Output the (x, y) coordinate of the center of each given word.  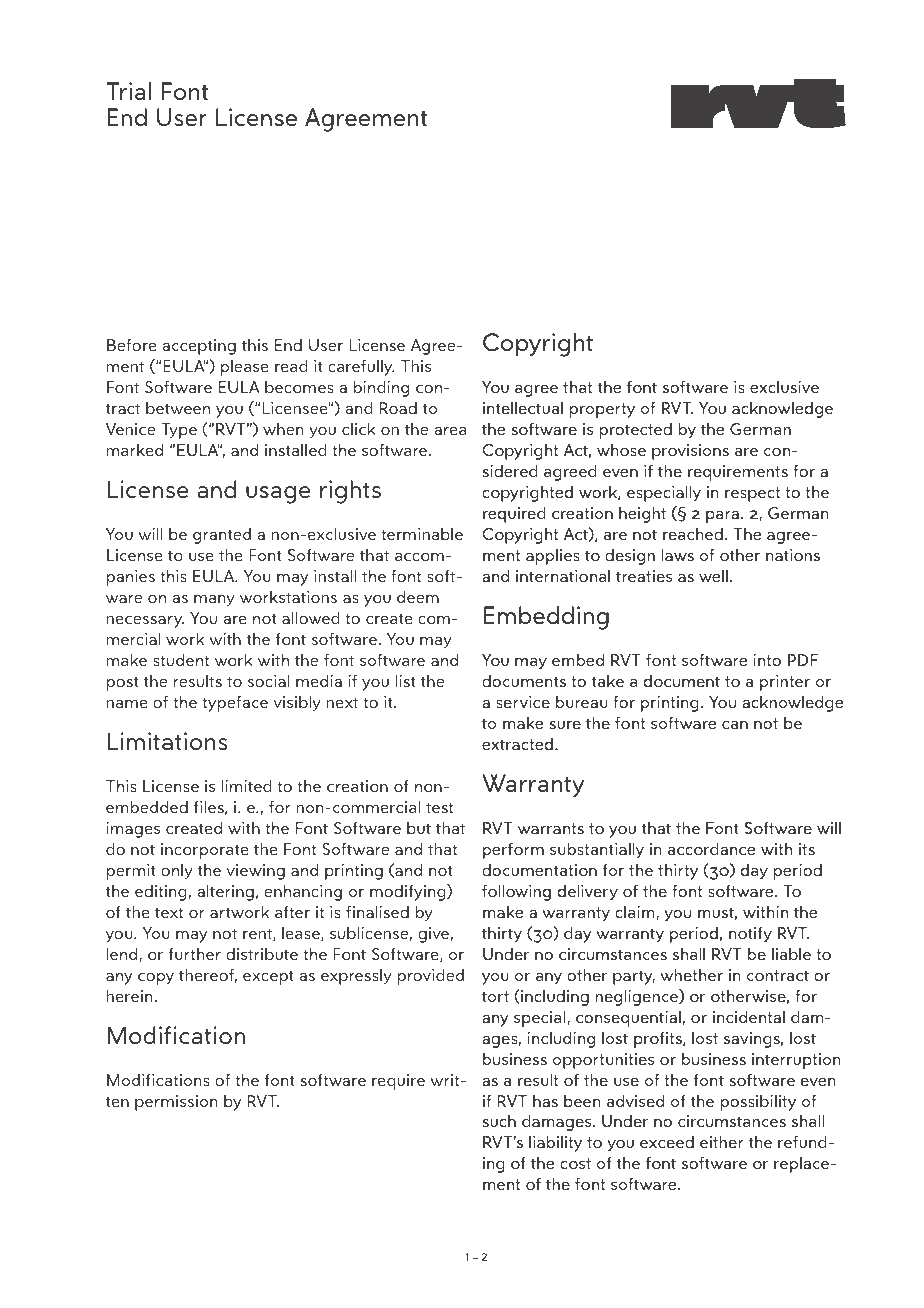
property (602, 410)
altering (225, 893)
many (214, 601)
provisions (690, 452)
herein (130, 996)
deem (418, 597)
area (450, 431)
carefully (361, 368)
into (767, 660)
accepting (199, 347)
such (499, 1121)
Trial (129, 91)
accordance (711, 849)
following (516, 893)
